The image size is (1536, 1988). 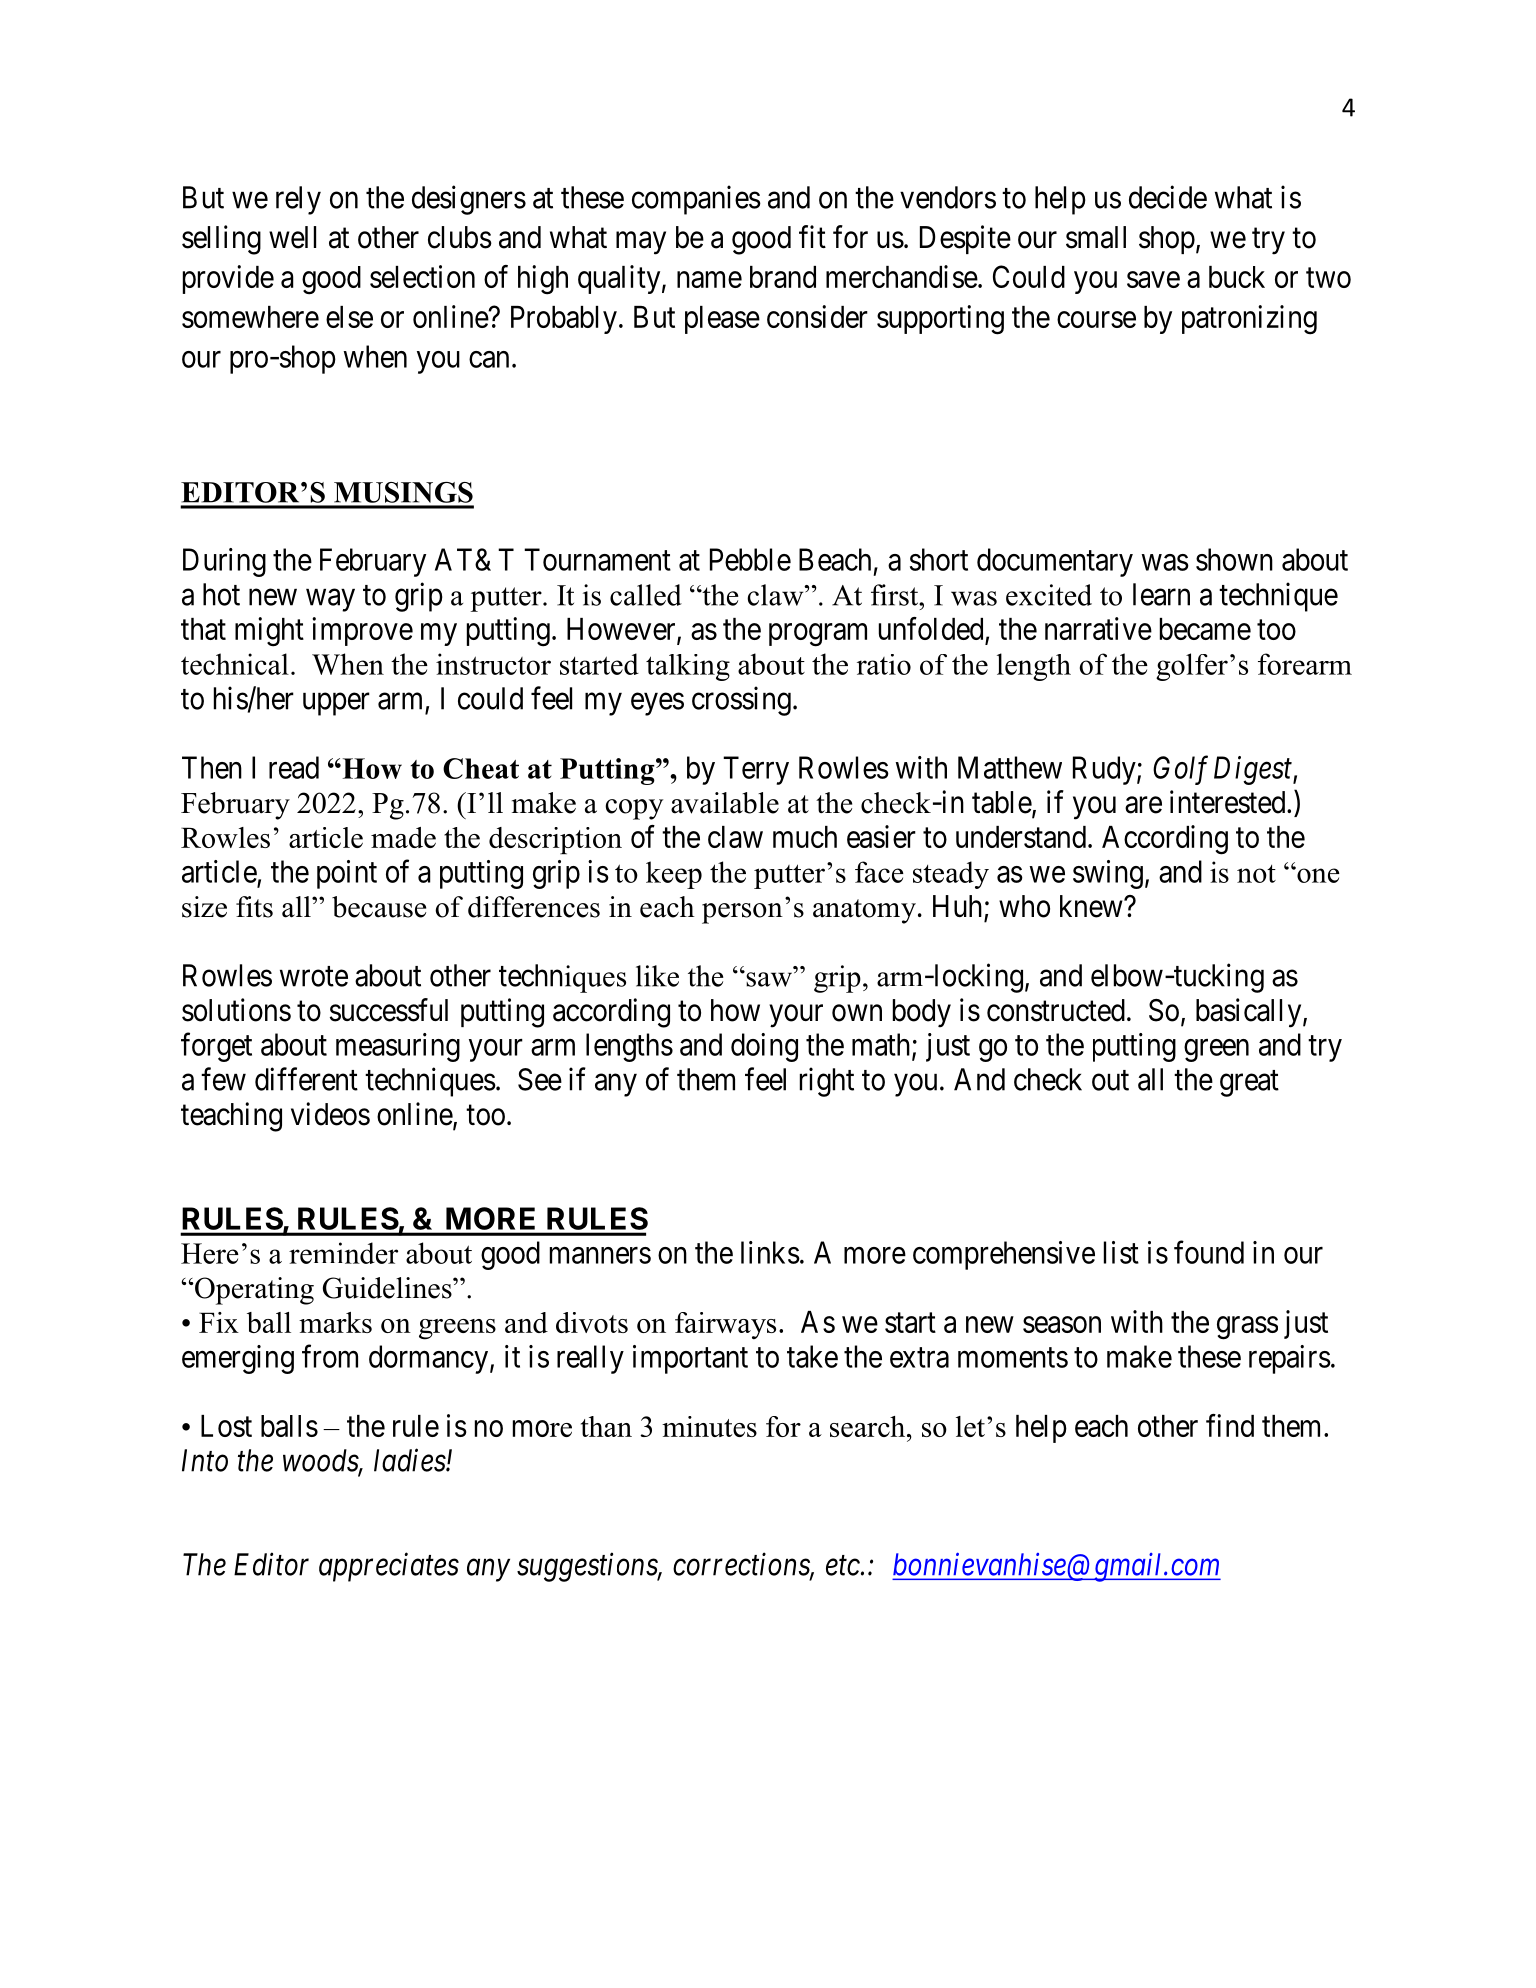 What do you see at coordinates (783, 277) in the image?
I see `brand` at bounding box center [783, 277].
